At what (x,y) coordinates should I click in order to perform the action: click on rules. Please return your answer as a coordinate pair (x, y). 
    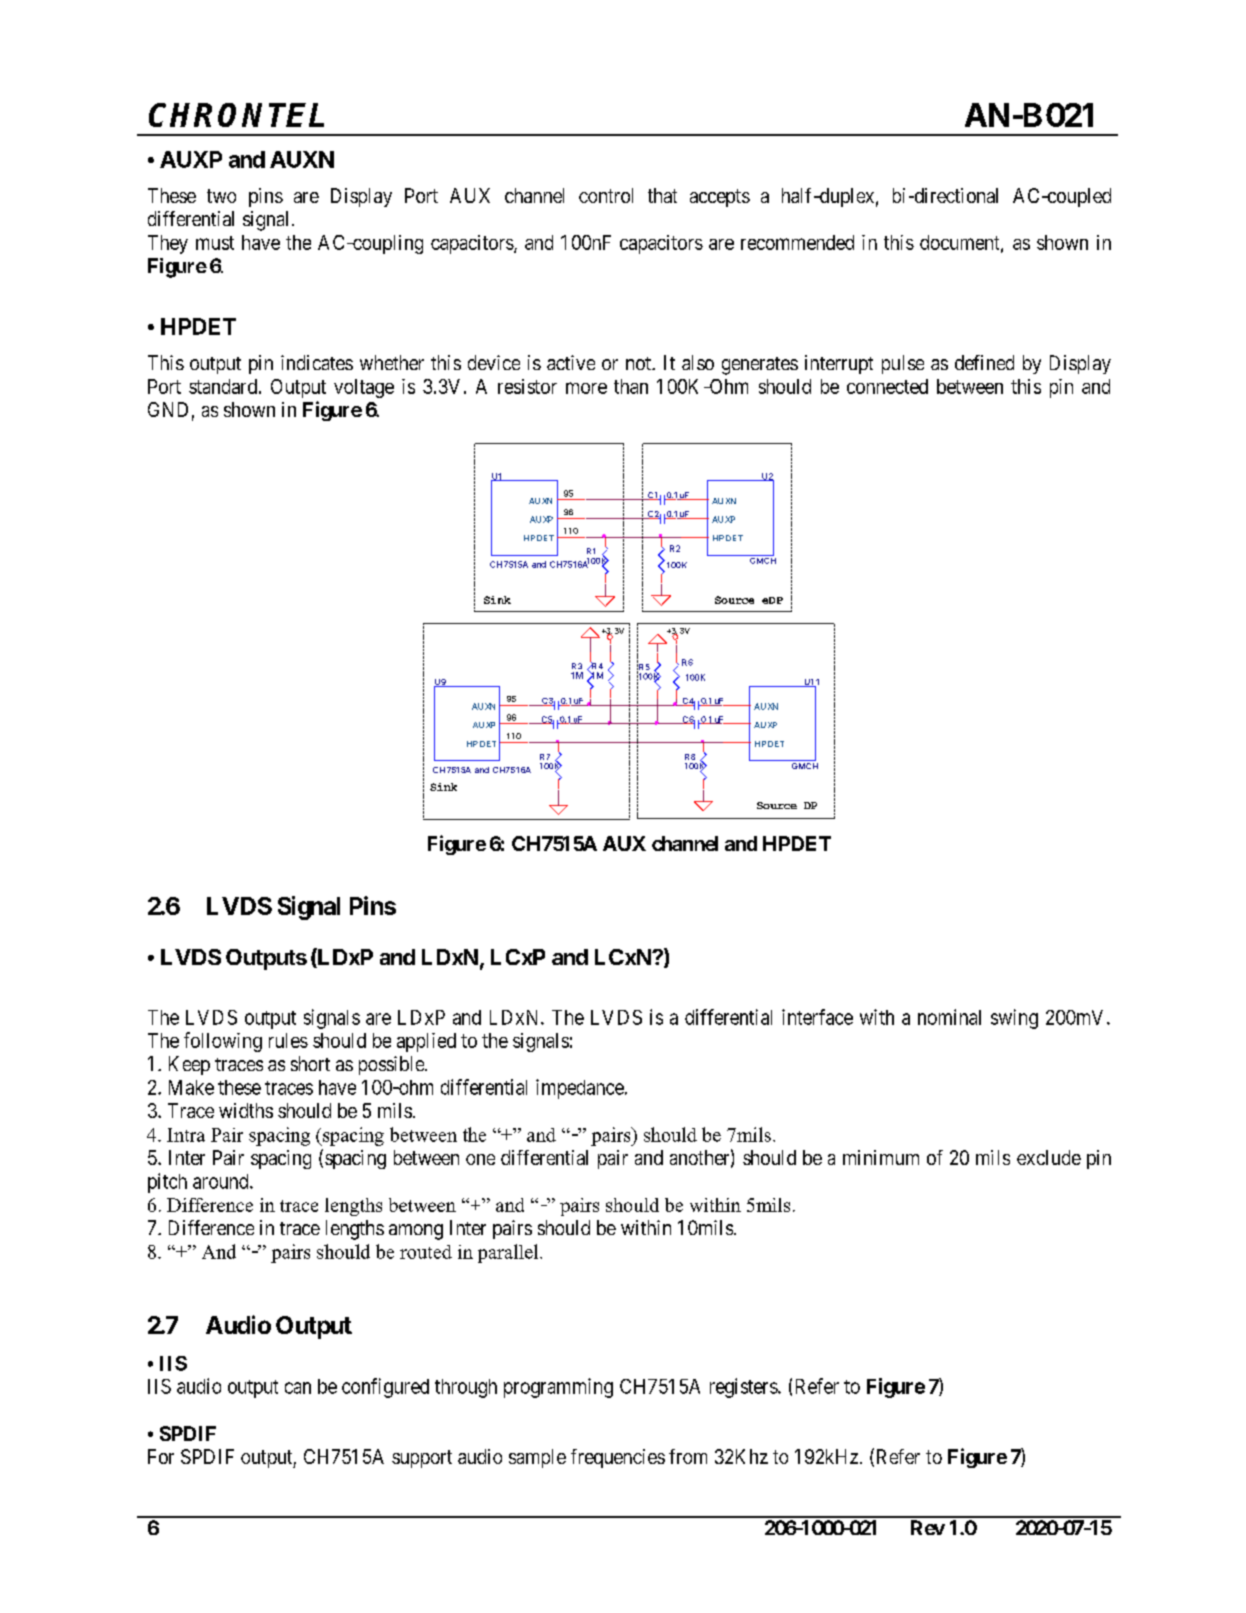
    Looking at the image, I should click on (288, 1040).
